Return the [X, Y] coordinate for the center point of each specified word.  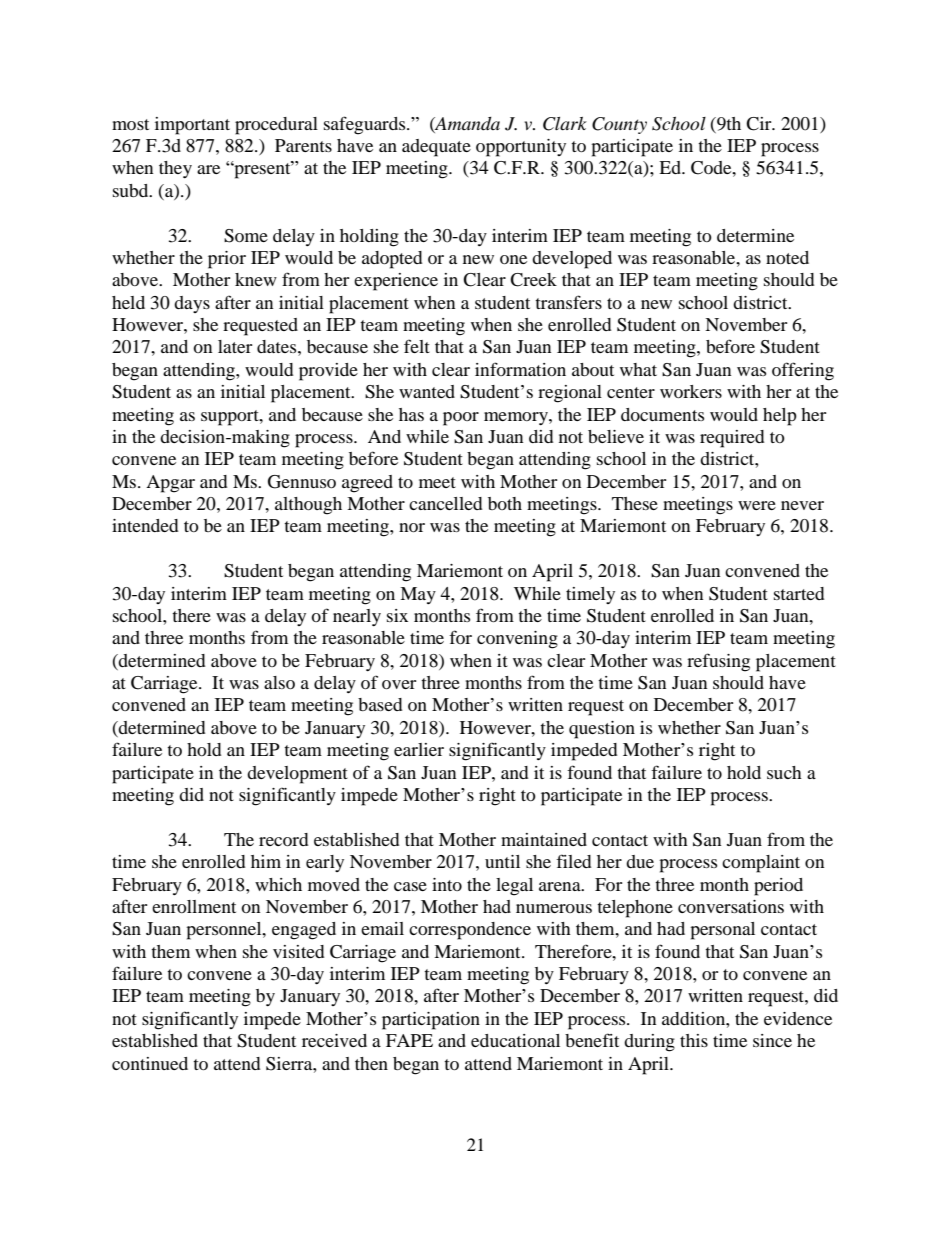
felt [417, 346]
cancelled [445, 503]
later [235, 346]
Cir [760, 124]
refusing [718, 662]
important [192, 126]
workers [691, 391]
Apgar [170, 484]
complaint [761, 864]
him [266, 861]
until [502, 861]
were [757, 505]
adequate [436, 148]
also [279, 682]
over [399, 684]
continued [150, 1063]
